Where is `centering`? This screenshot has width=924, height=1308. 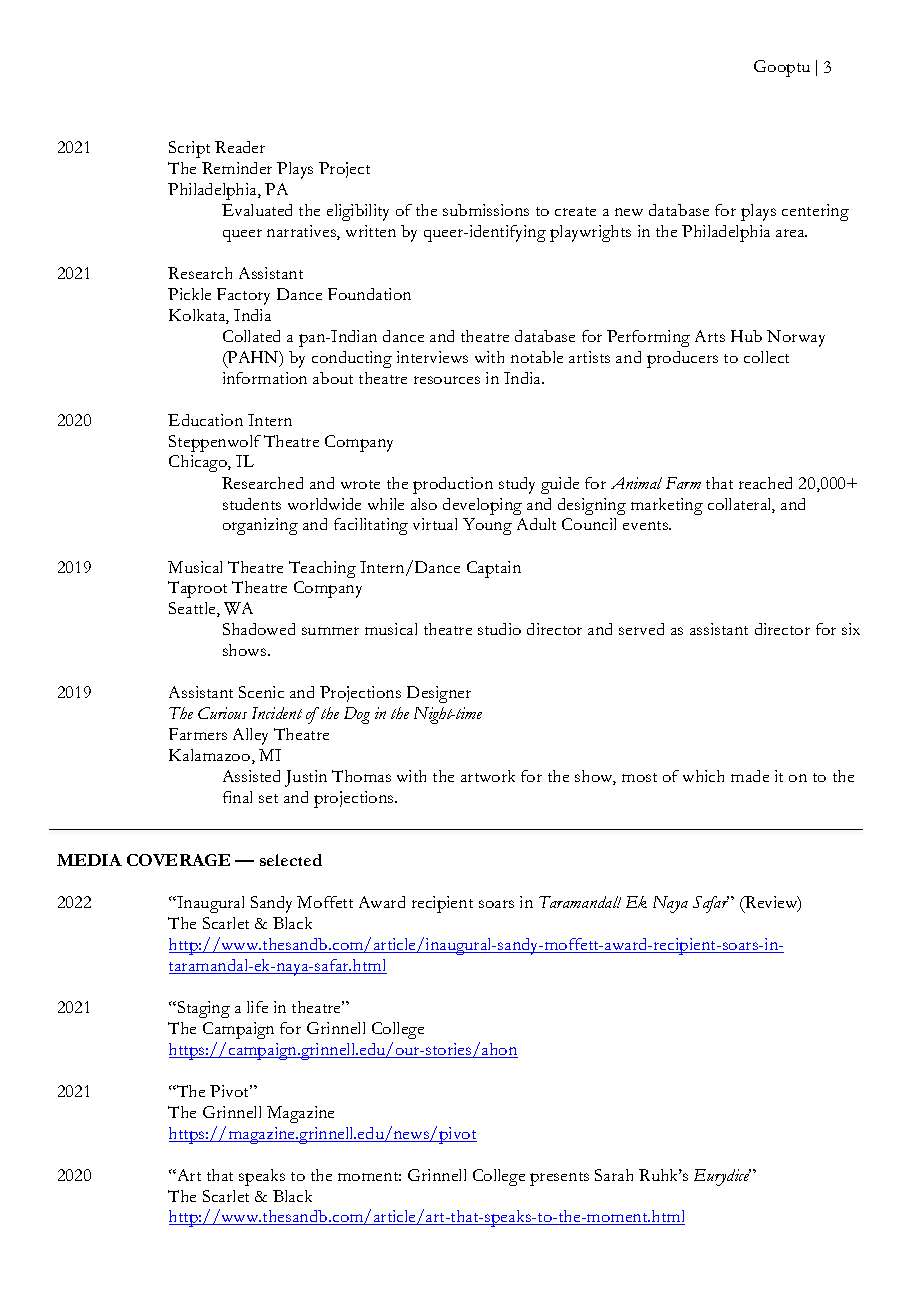
centering is located at coordinates (815, 212).
